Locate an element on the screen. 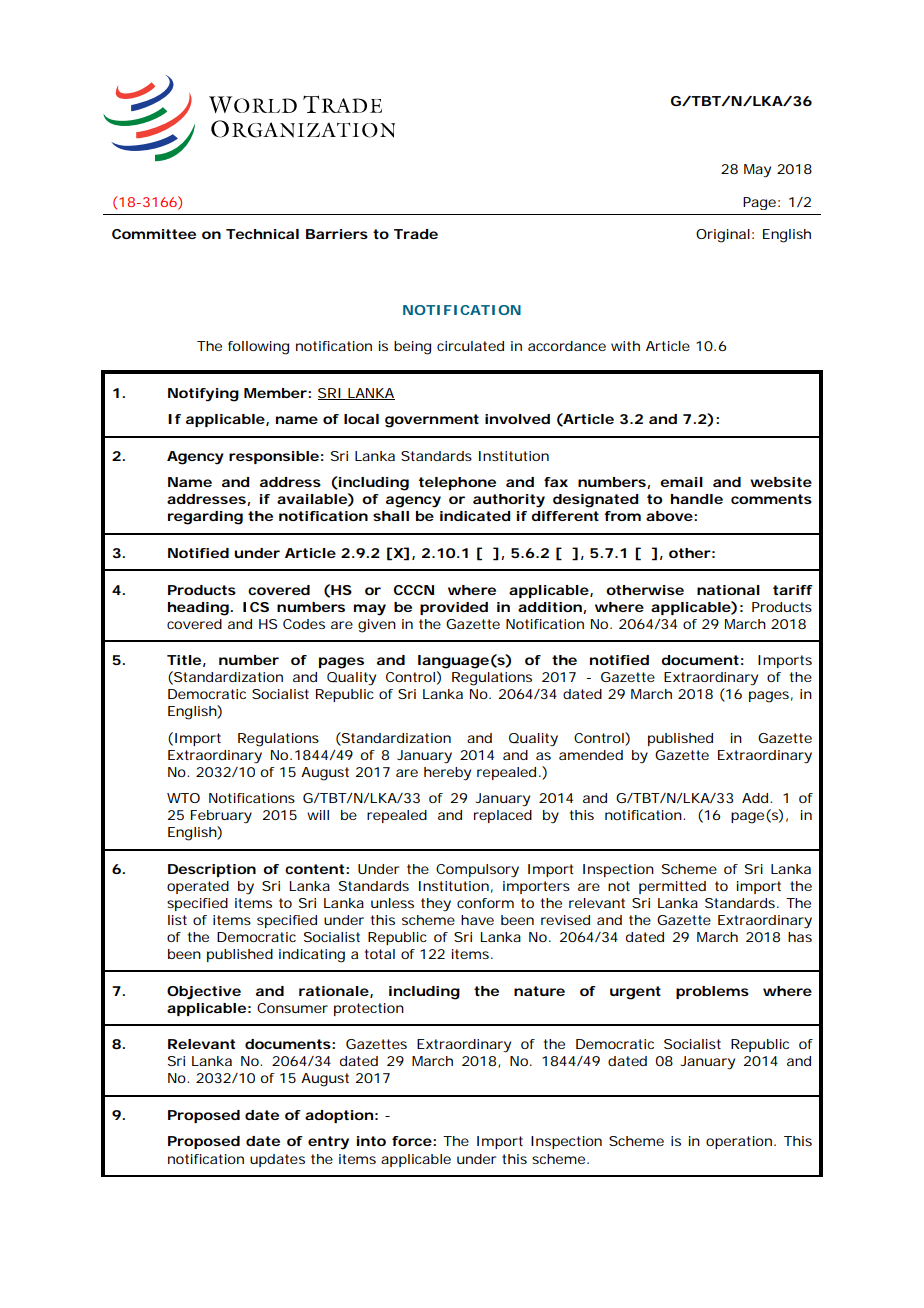  circulated is located at coordinates (470, 346).
